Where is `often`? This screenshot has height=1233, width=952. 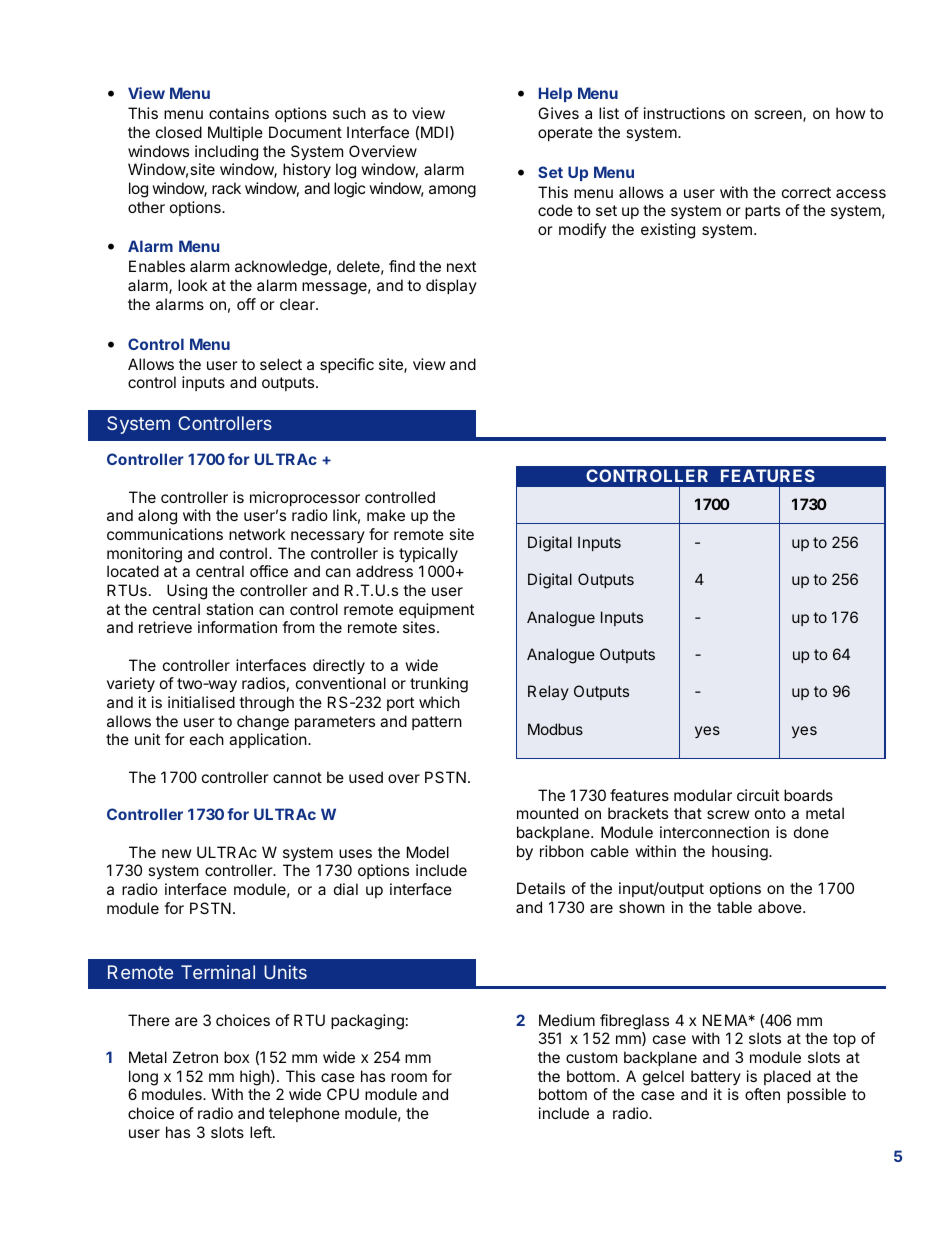 often is located at coordinates (762, 1094).
